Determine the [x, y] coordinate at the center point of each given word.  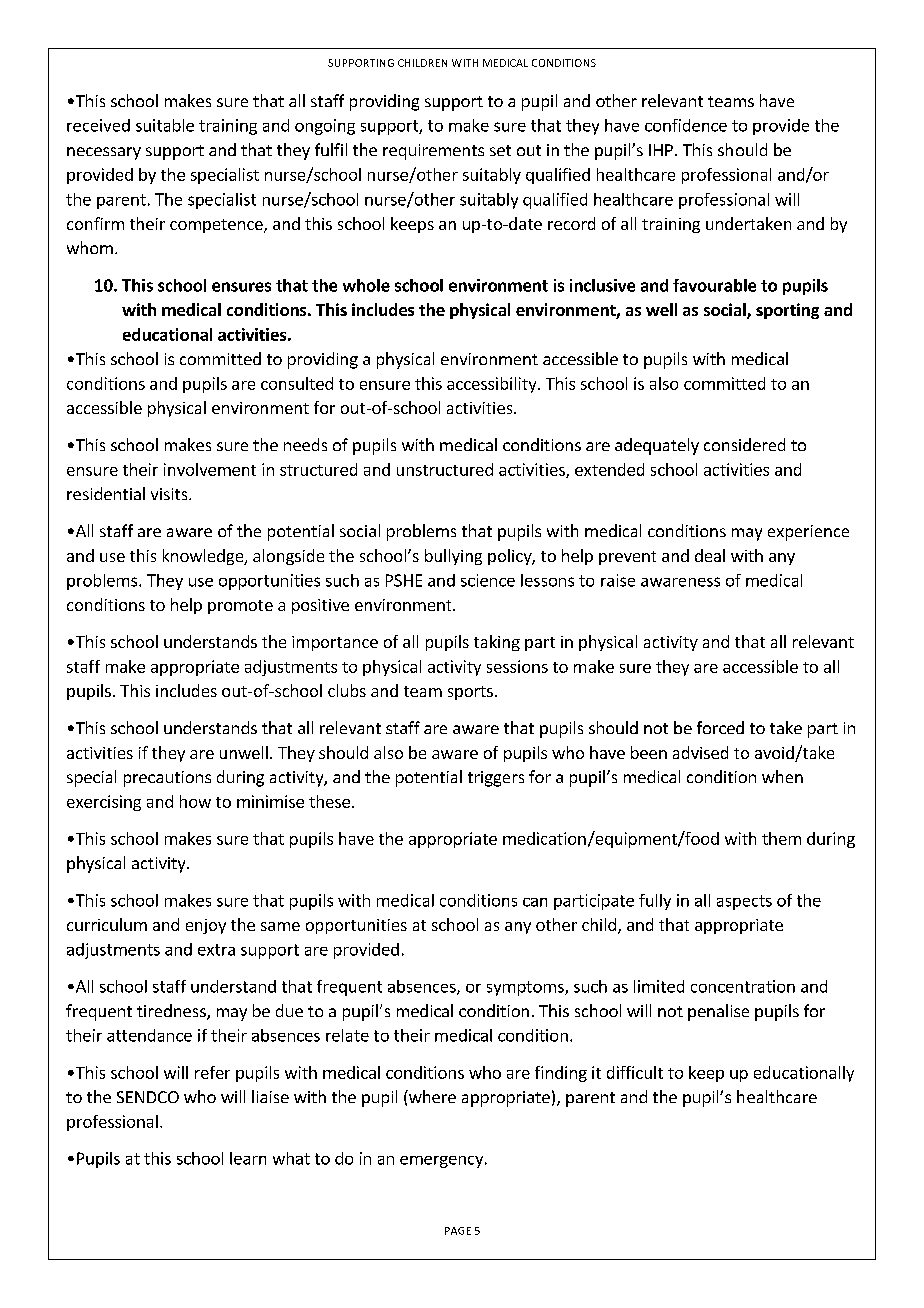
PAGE [458, 1231]
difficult [635, 1072]
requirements [433, 152]
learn [248, 1158]
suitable [165, 125]
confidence [686, 125]
